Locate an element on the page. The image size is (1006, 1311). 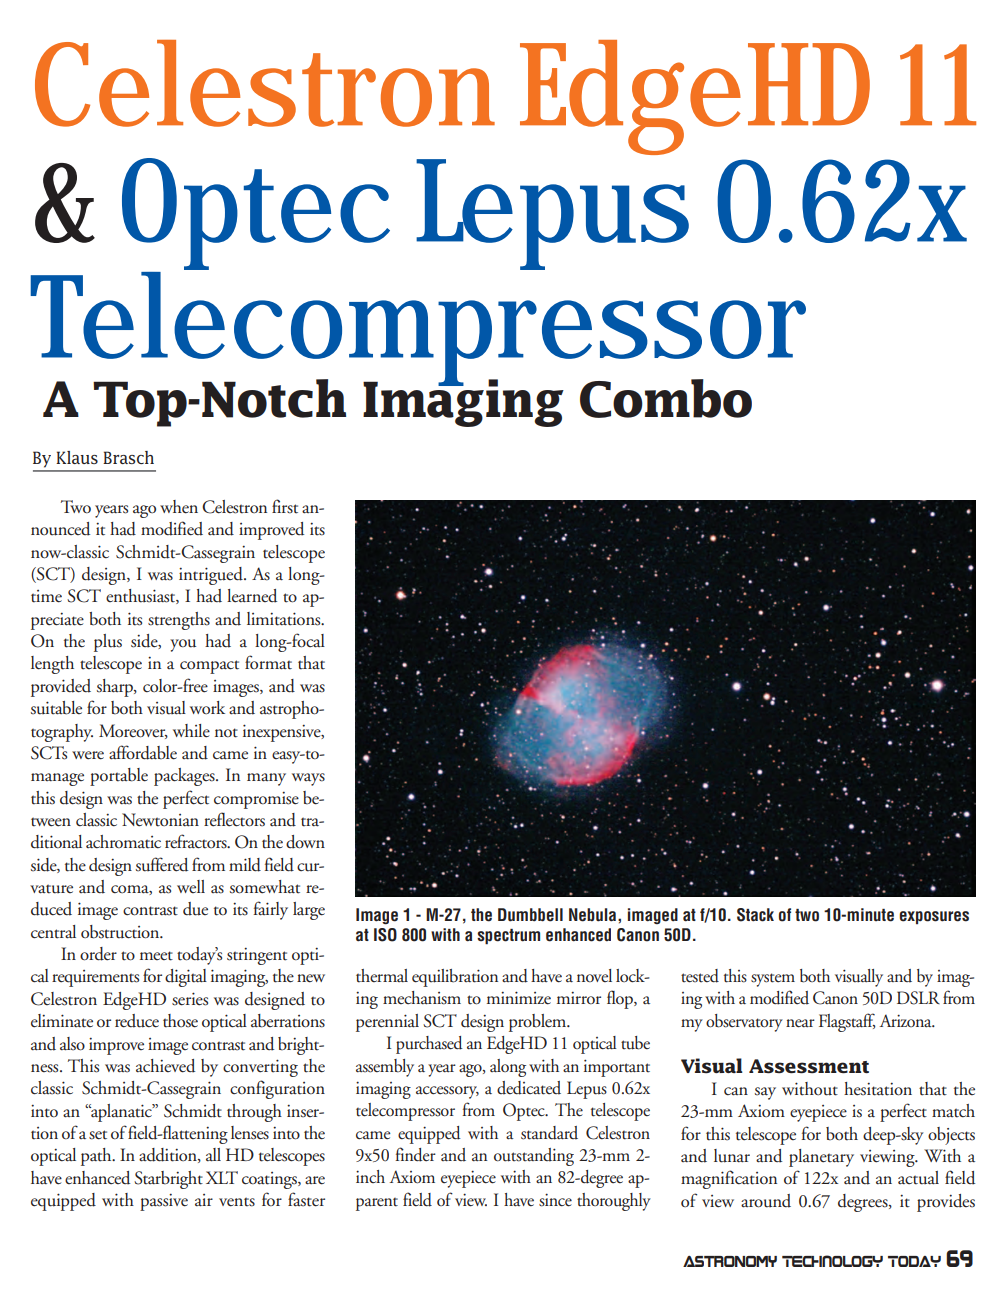
affordable is located at coordinates (143, 752).
